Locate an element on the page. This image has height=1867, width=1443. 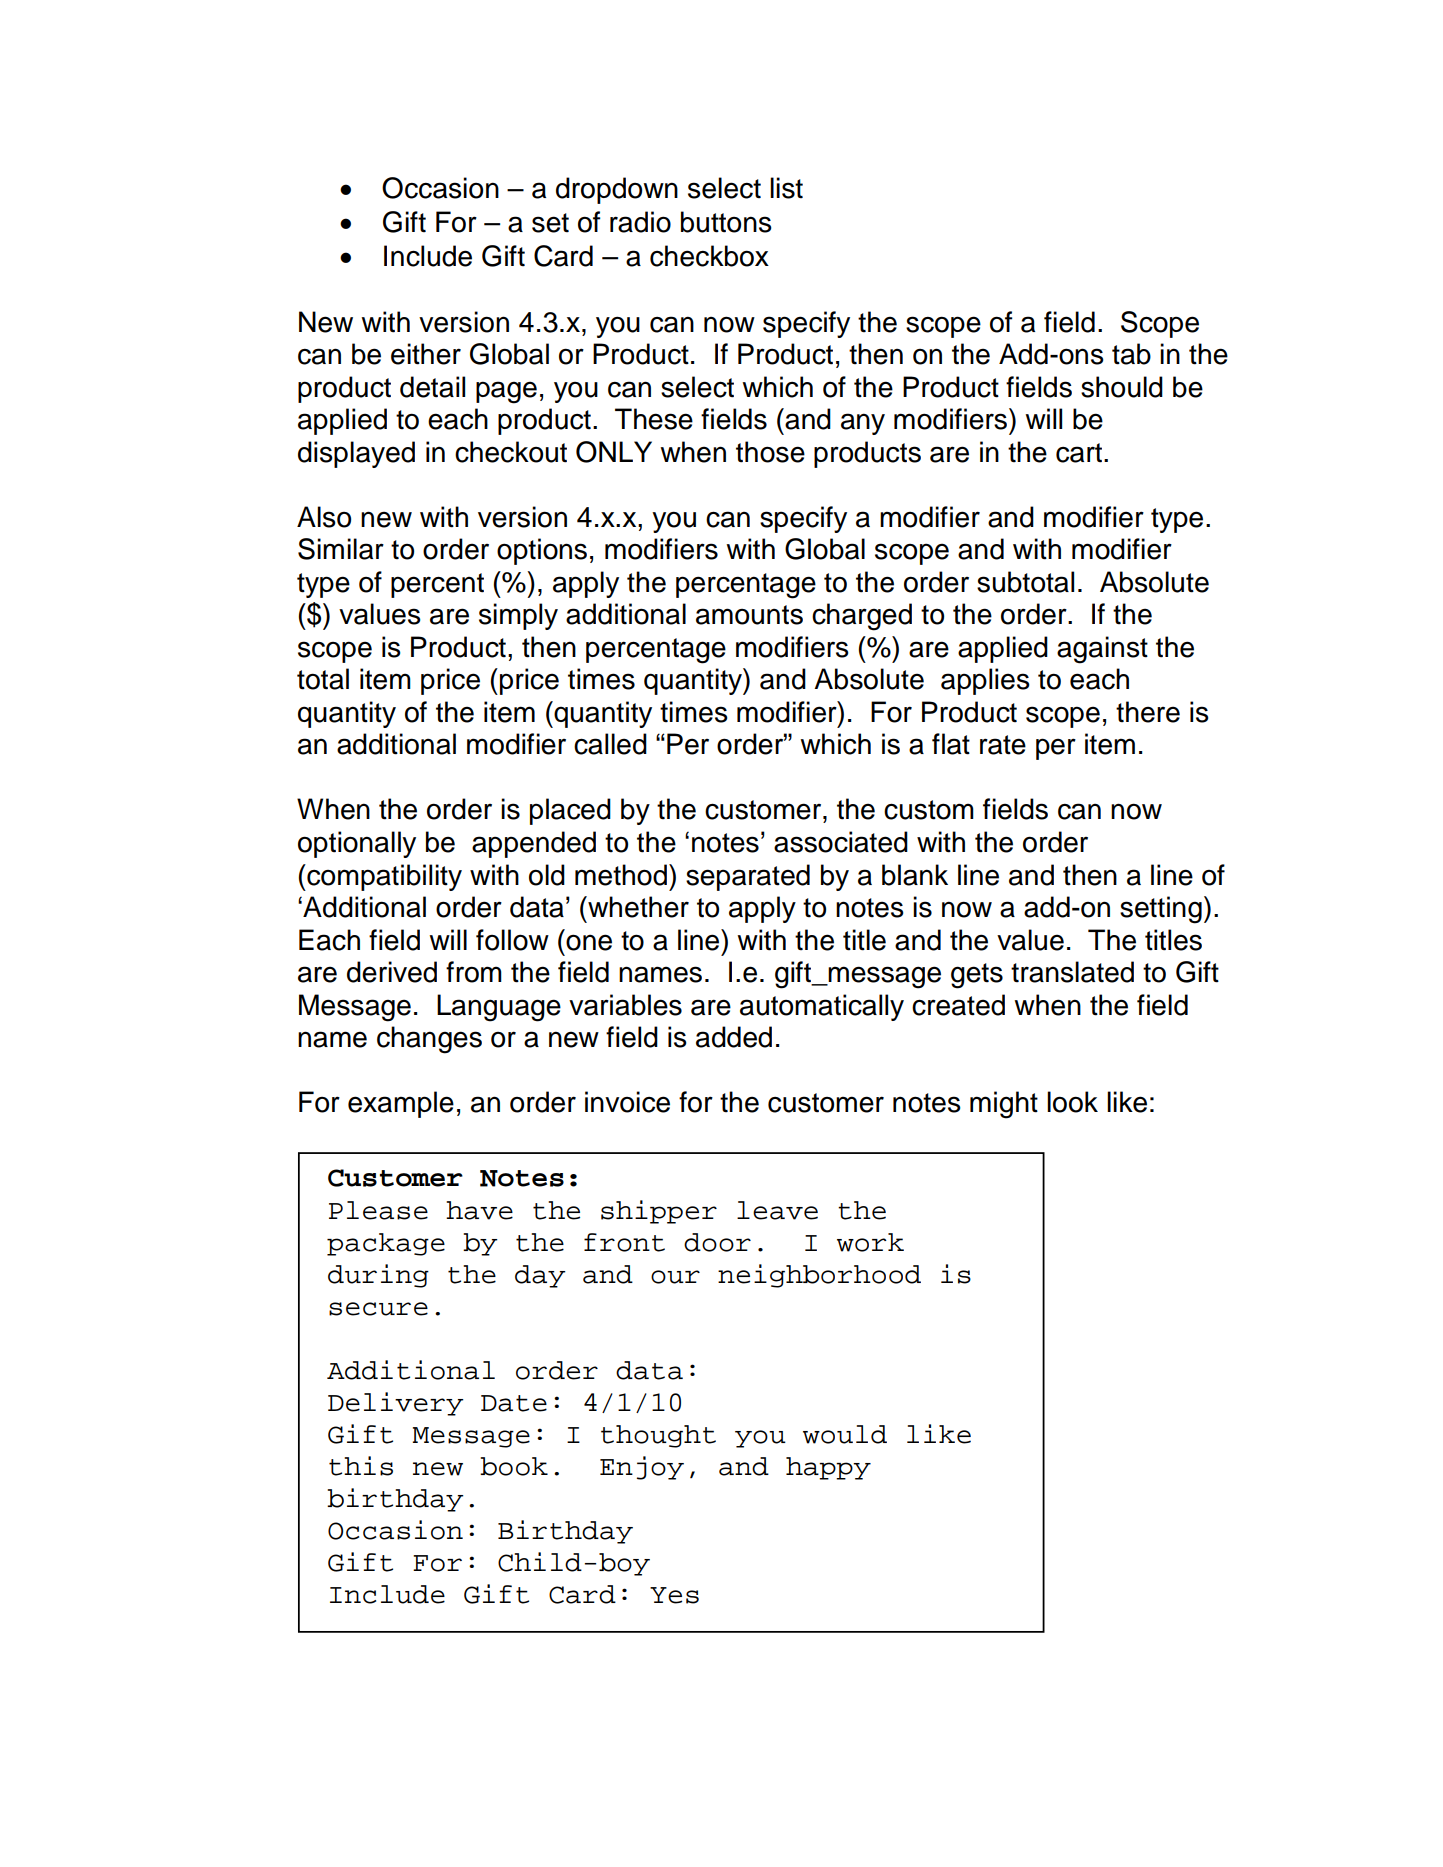
tab is located at coordinates (1131, 354).
